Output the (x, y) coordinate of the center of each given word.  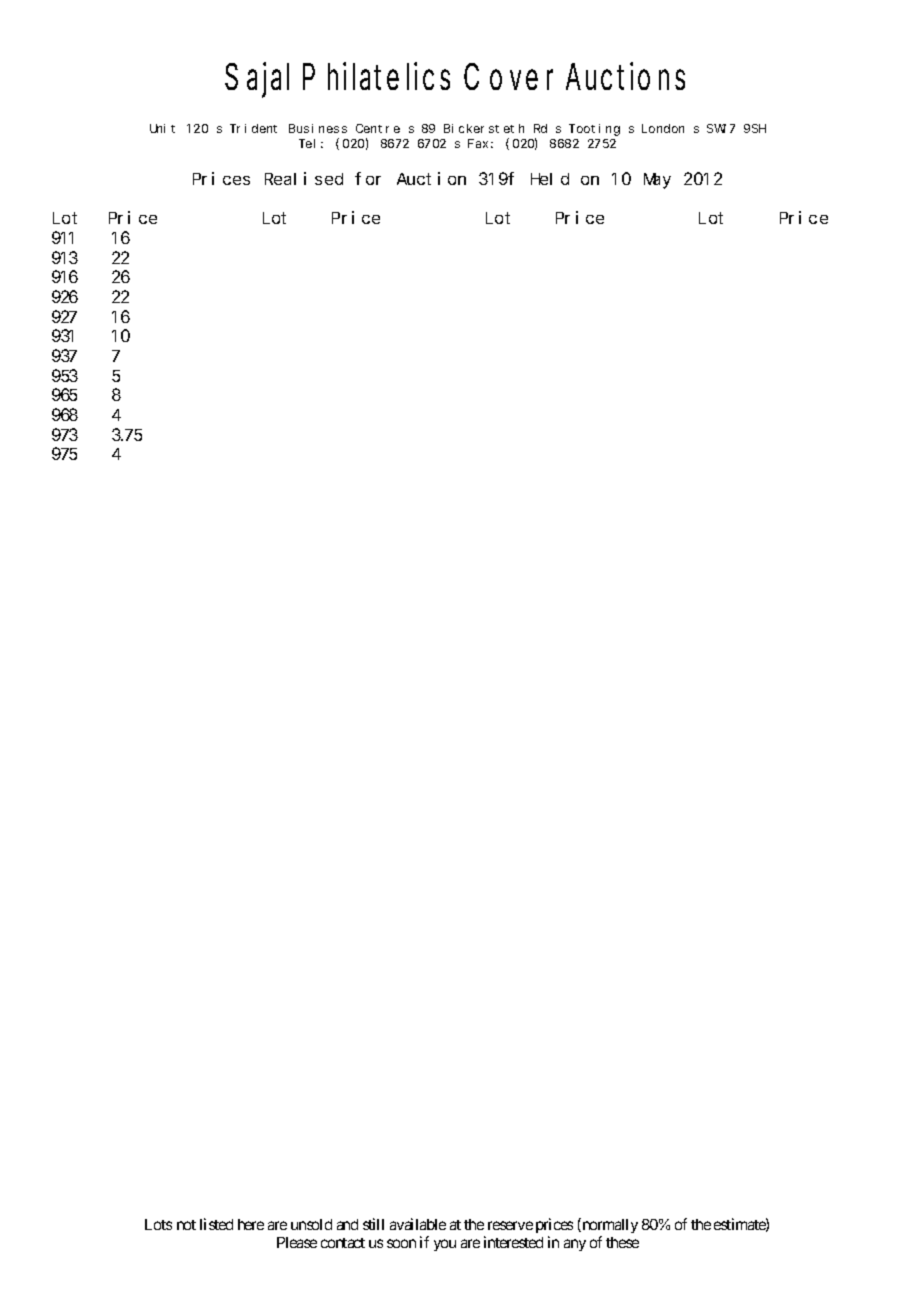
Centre (378, 128)
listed (216, 1224)
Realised (304, 178)
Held (550, 179)
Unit (162, 128)
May (657, 181)
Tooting (594, 130)
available (418, 1224)
